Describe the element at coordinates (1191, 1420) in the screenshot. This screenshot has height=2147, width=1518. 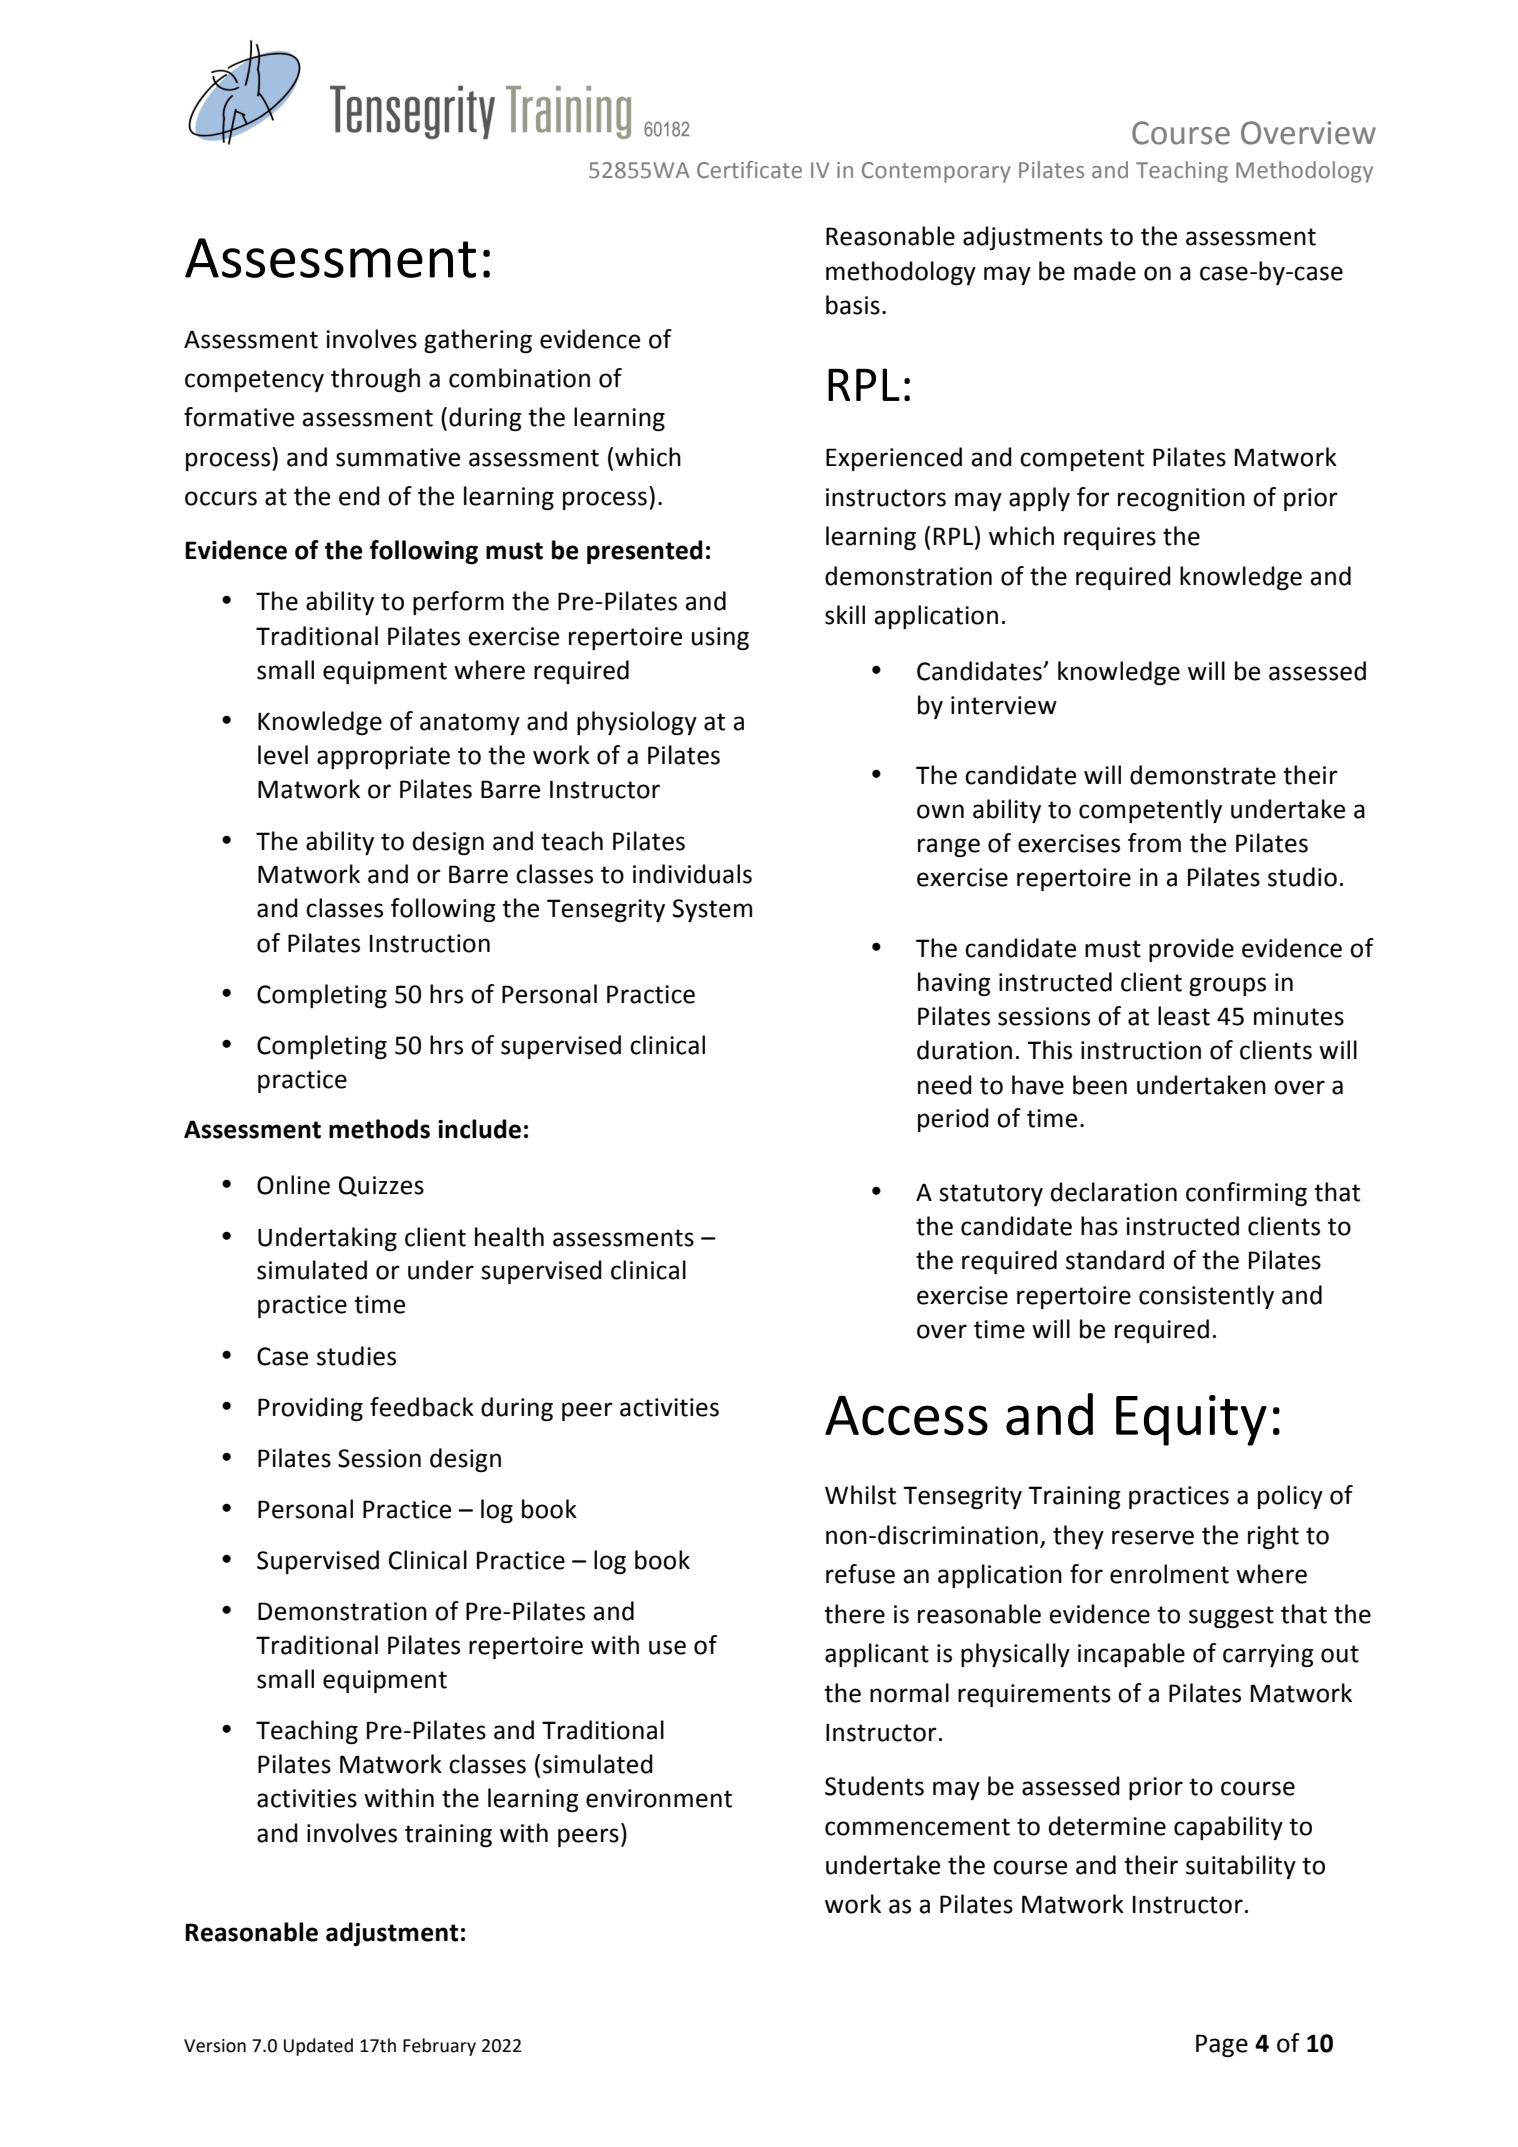
I see `Equity` at that location.
